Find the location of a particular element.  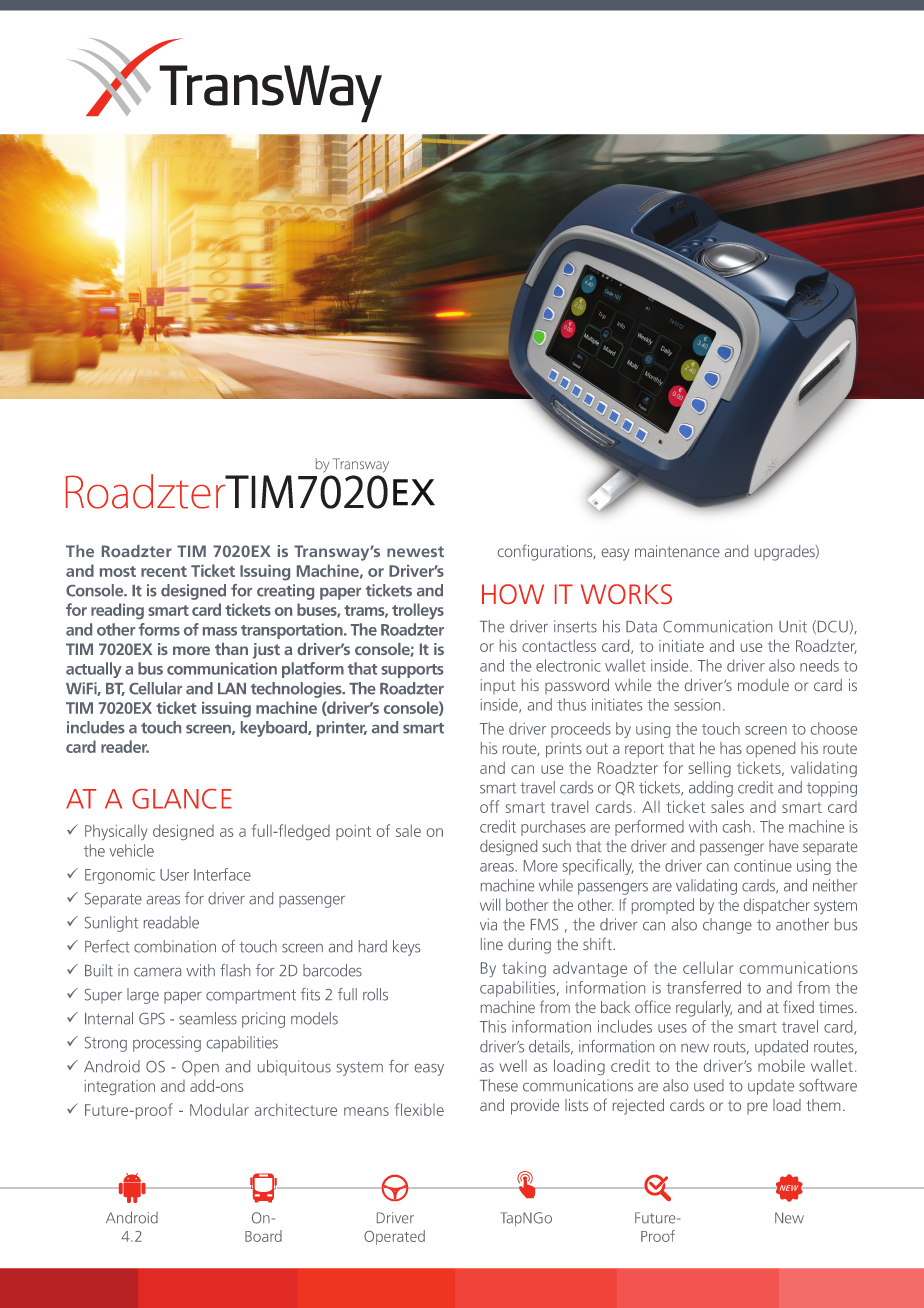

well is located at coordinates (513, 1065).
